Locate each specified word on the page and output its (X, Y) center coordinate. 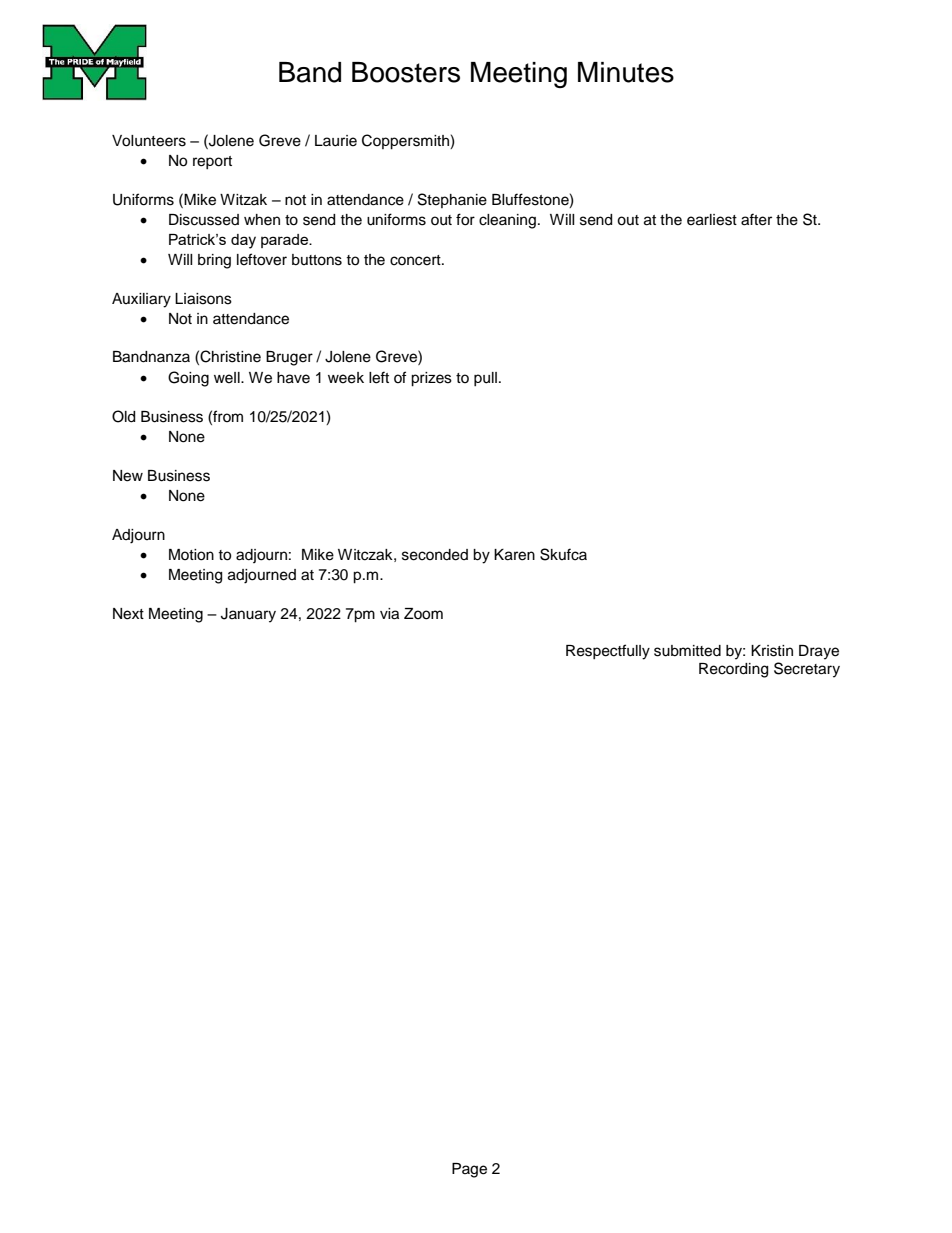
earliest (712, 220)
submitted (687, 651)
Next (128, 614)
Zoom (423, 614)
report (212, 162)
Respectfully (608, 652)
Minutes (626, 72)
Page (469, 1170)
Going (188, 379)
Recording (733, 670)
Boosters (406, 72)
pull (485, 379)
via (389, 614)
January (248, 615)
